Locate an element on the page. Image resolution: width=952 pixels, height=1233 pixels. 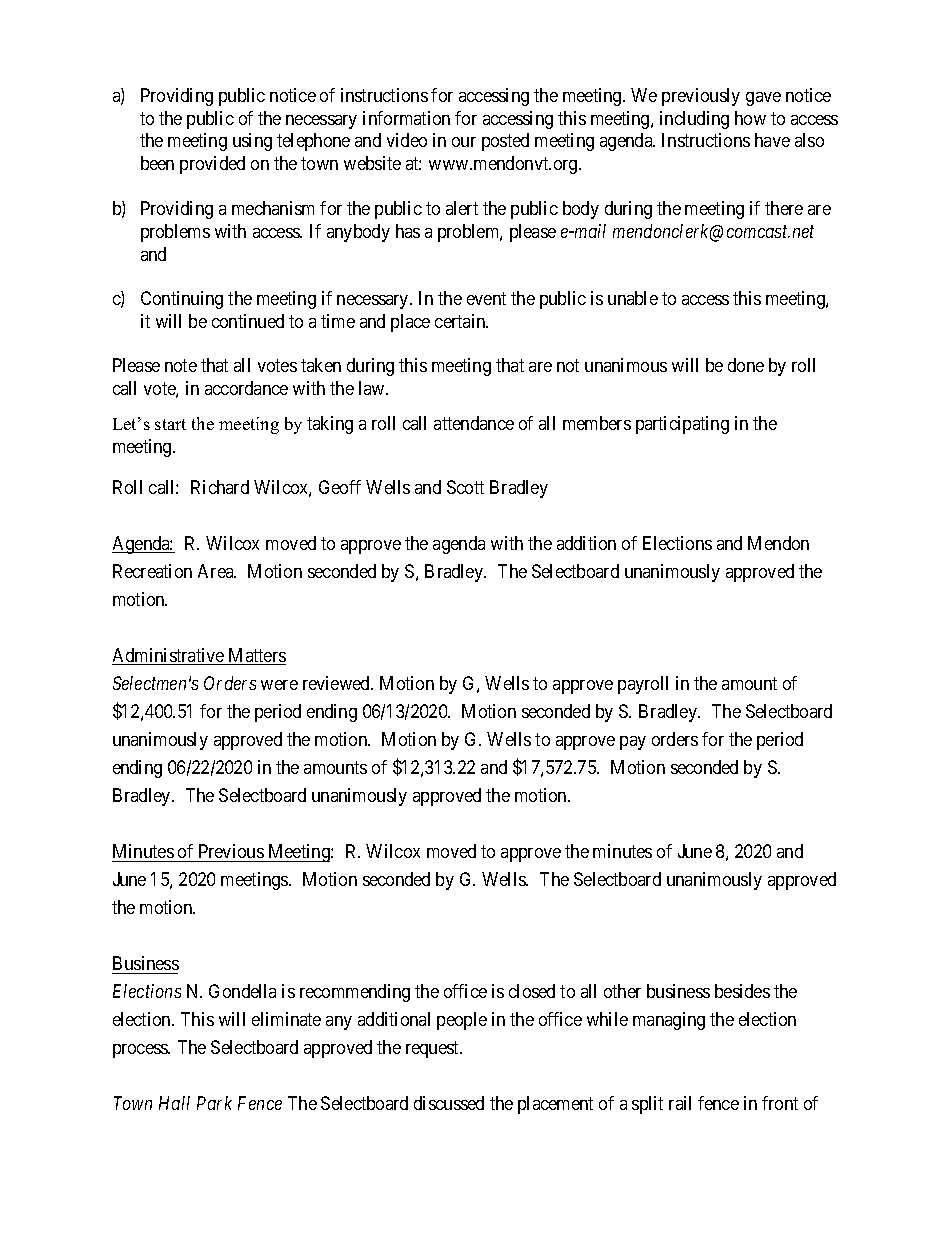
our is located at coordinates (464, 142).
